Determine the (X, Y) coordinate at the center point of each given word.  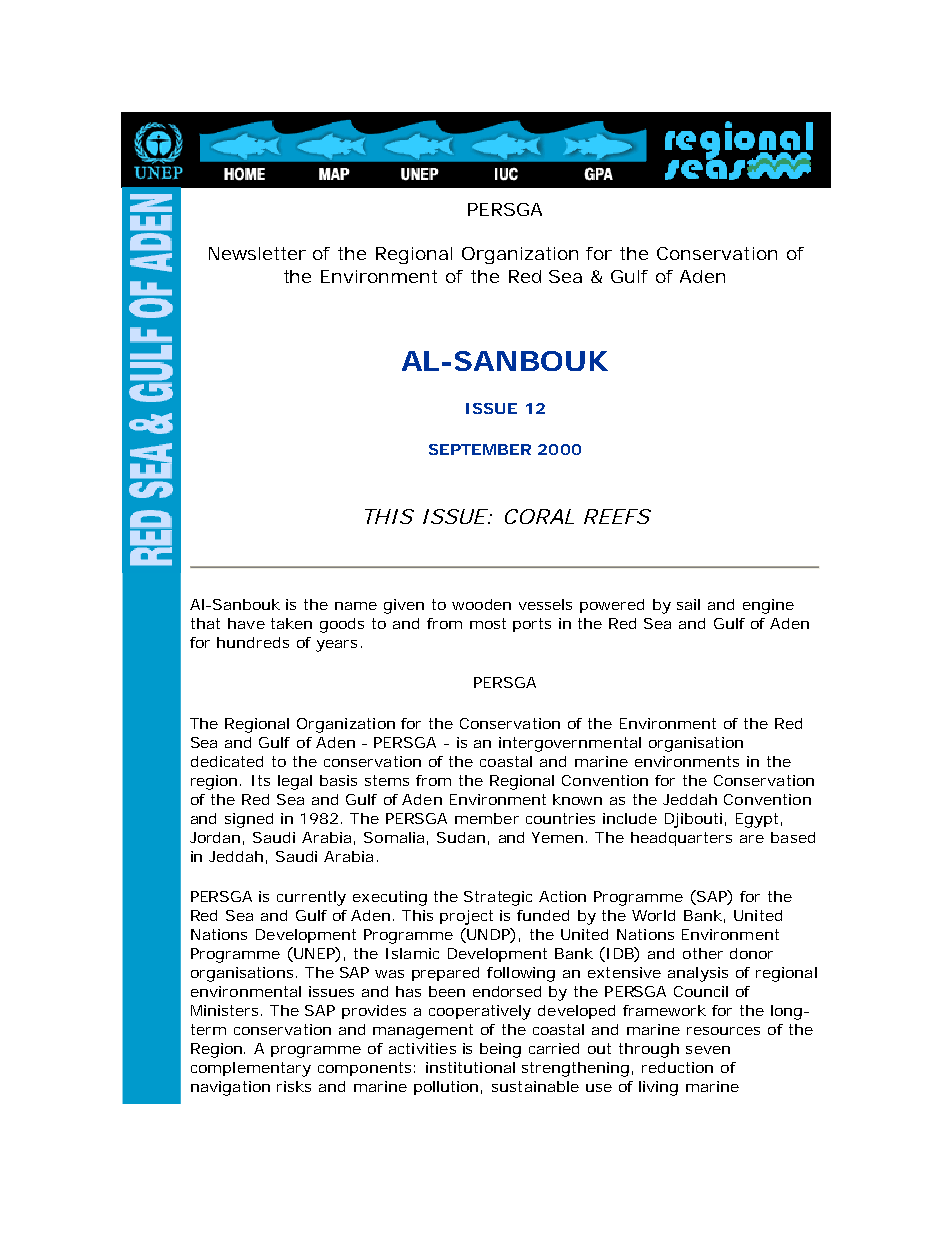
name (356, 606)
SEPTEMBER (480, 449)
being (500, 1050)
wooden (481, 604)
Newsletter (257, 253)
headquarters (681, 839)
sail (688, 604)
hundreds (253, 642)
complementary (251, 1069)
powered (612, 606)
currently (311, 898)
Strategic (498, 898)
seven (708, 1050)
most (488, 623)
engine (768, 606)
